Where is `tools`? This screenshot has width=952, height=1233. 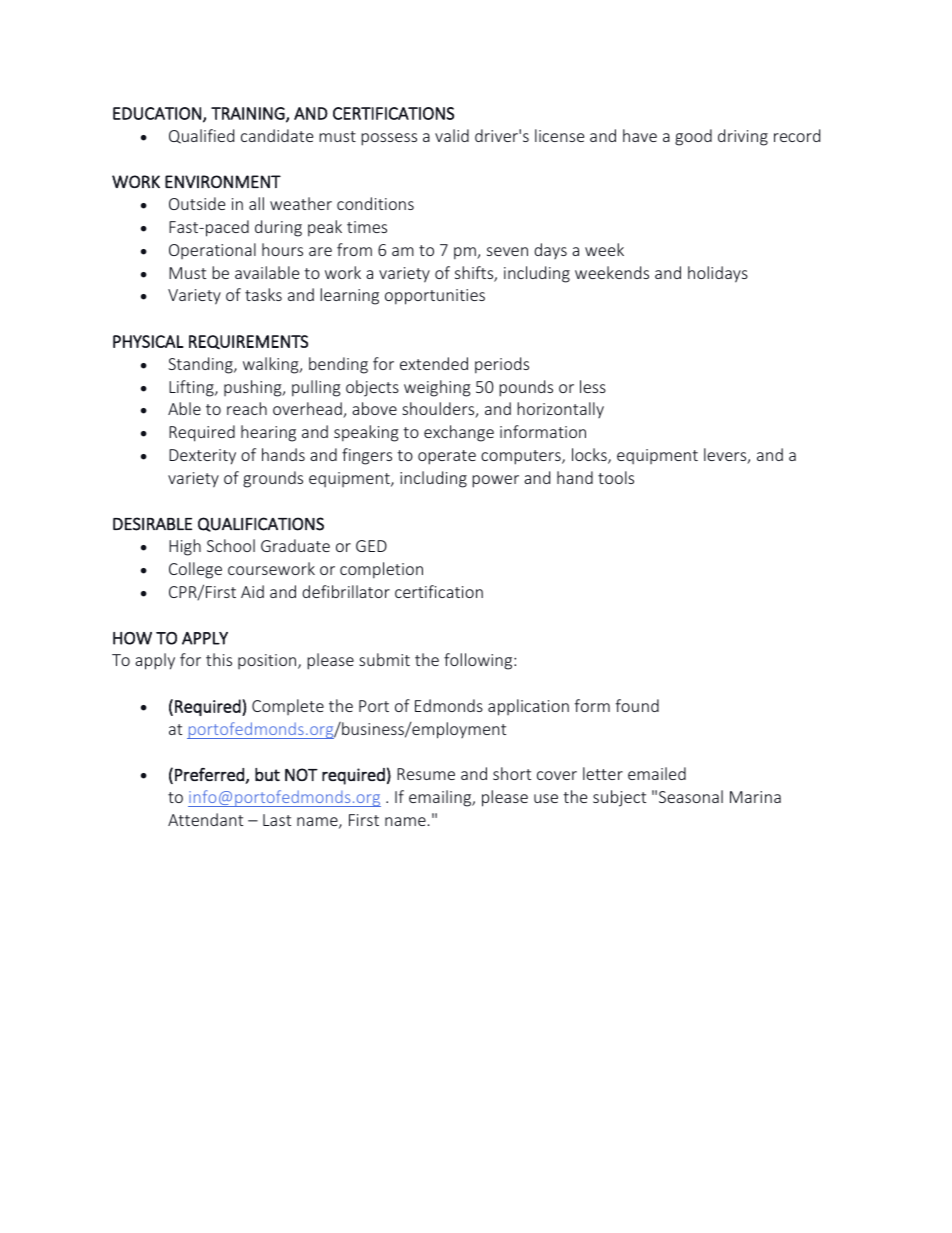 tools is located at coordinates (616, 477).
